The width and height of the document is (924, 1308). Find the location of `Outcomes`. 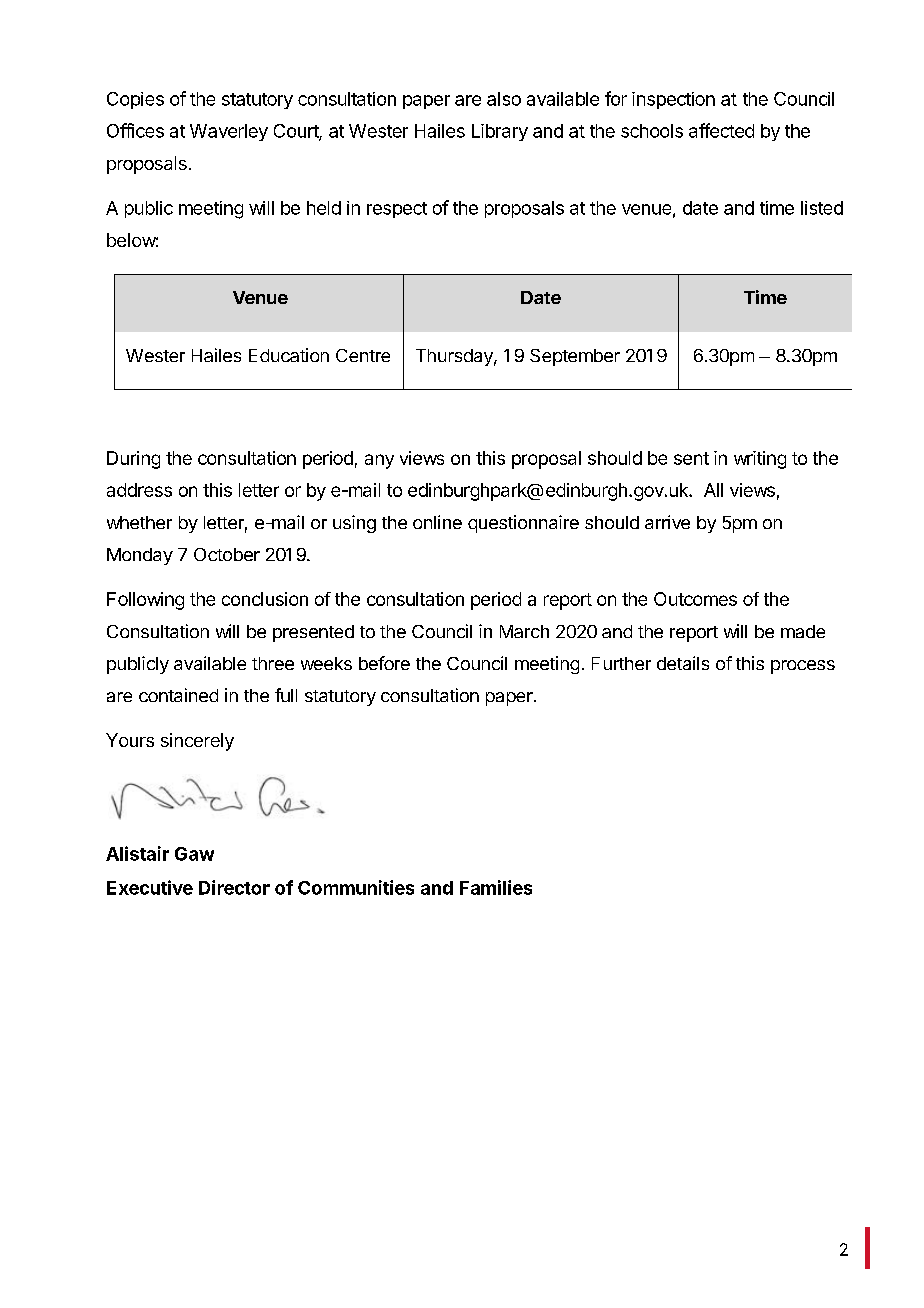

Outcomes is located at coordinates (695, 599).
